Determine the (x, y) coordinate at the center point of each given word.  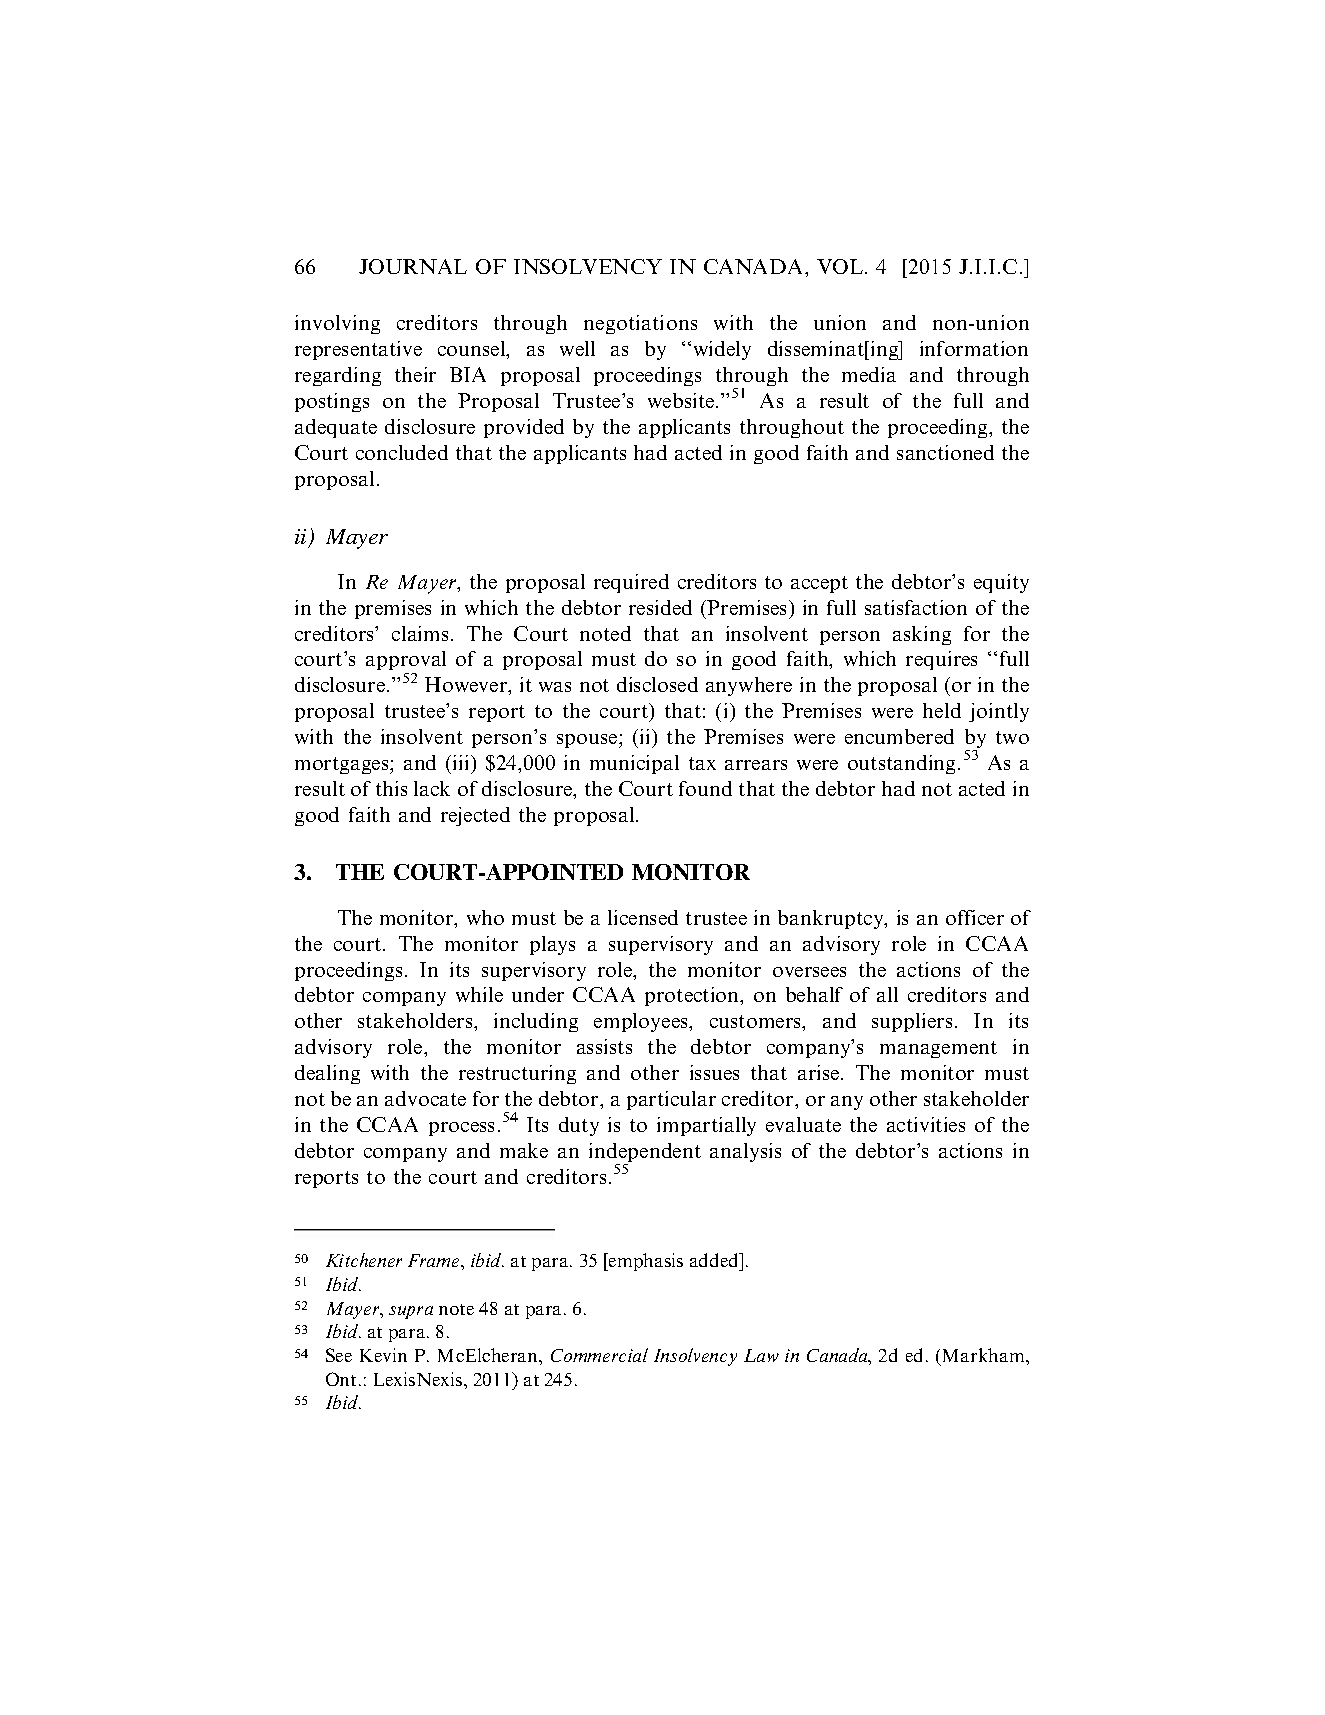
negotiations (640, 324)
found (705, 788)
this (391, 788)
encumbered (899, 736)
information (974, 348)
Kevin (383, 1355)
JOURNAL (413, 266)
